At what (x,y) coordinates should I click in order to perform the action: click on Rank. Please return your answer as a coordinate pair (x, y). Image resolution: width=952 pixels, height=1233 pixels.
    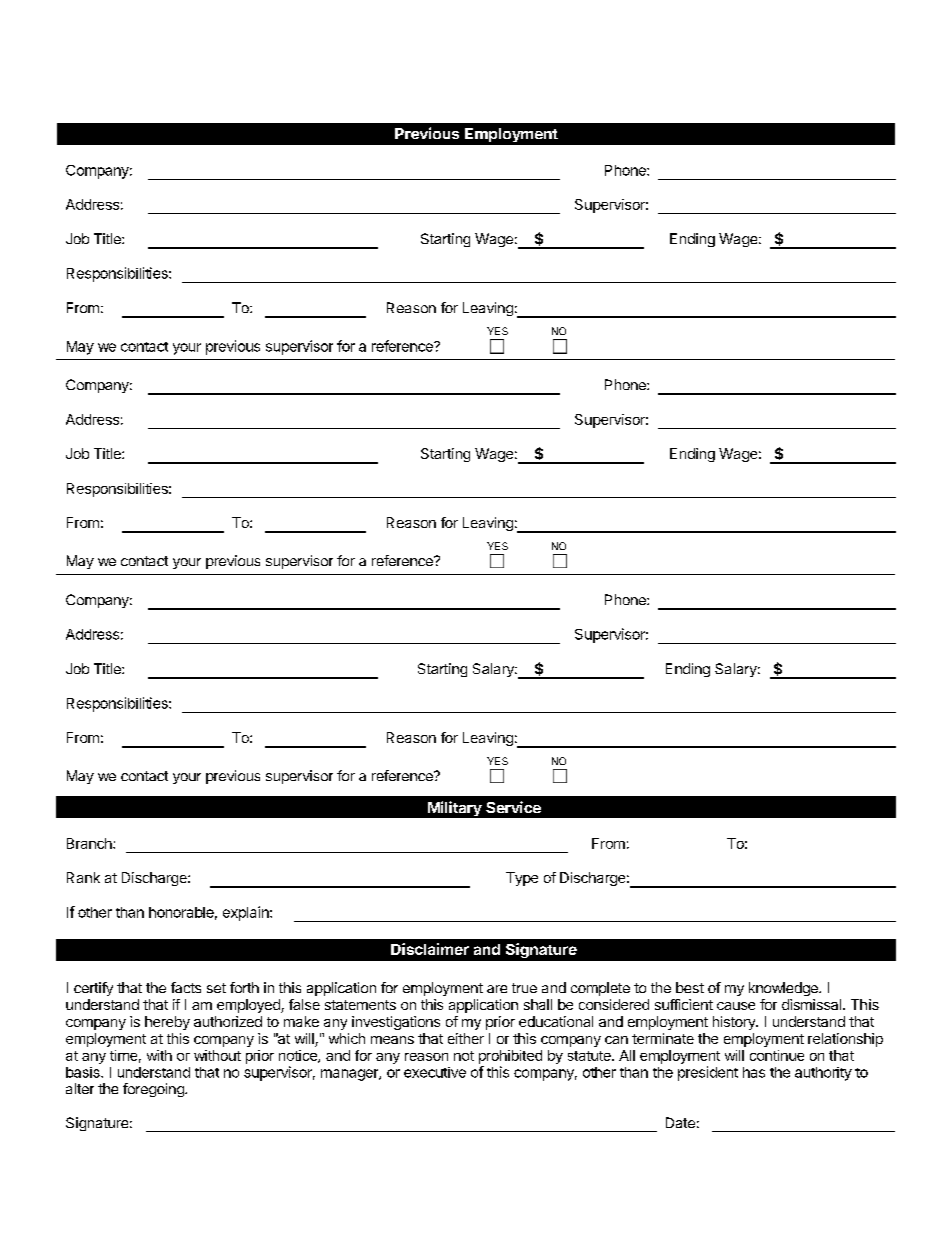
    Looking at the image, I should click on (83, 877).
